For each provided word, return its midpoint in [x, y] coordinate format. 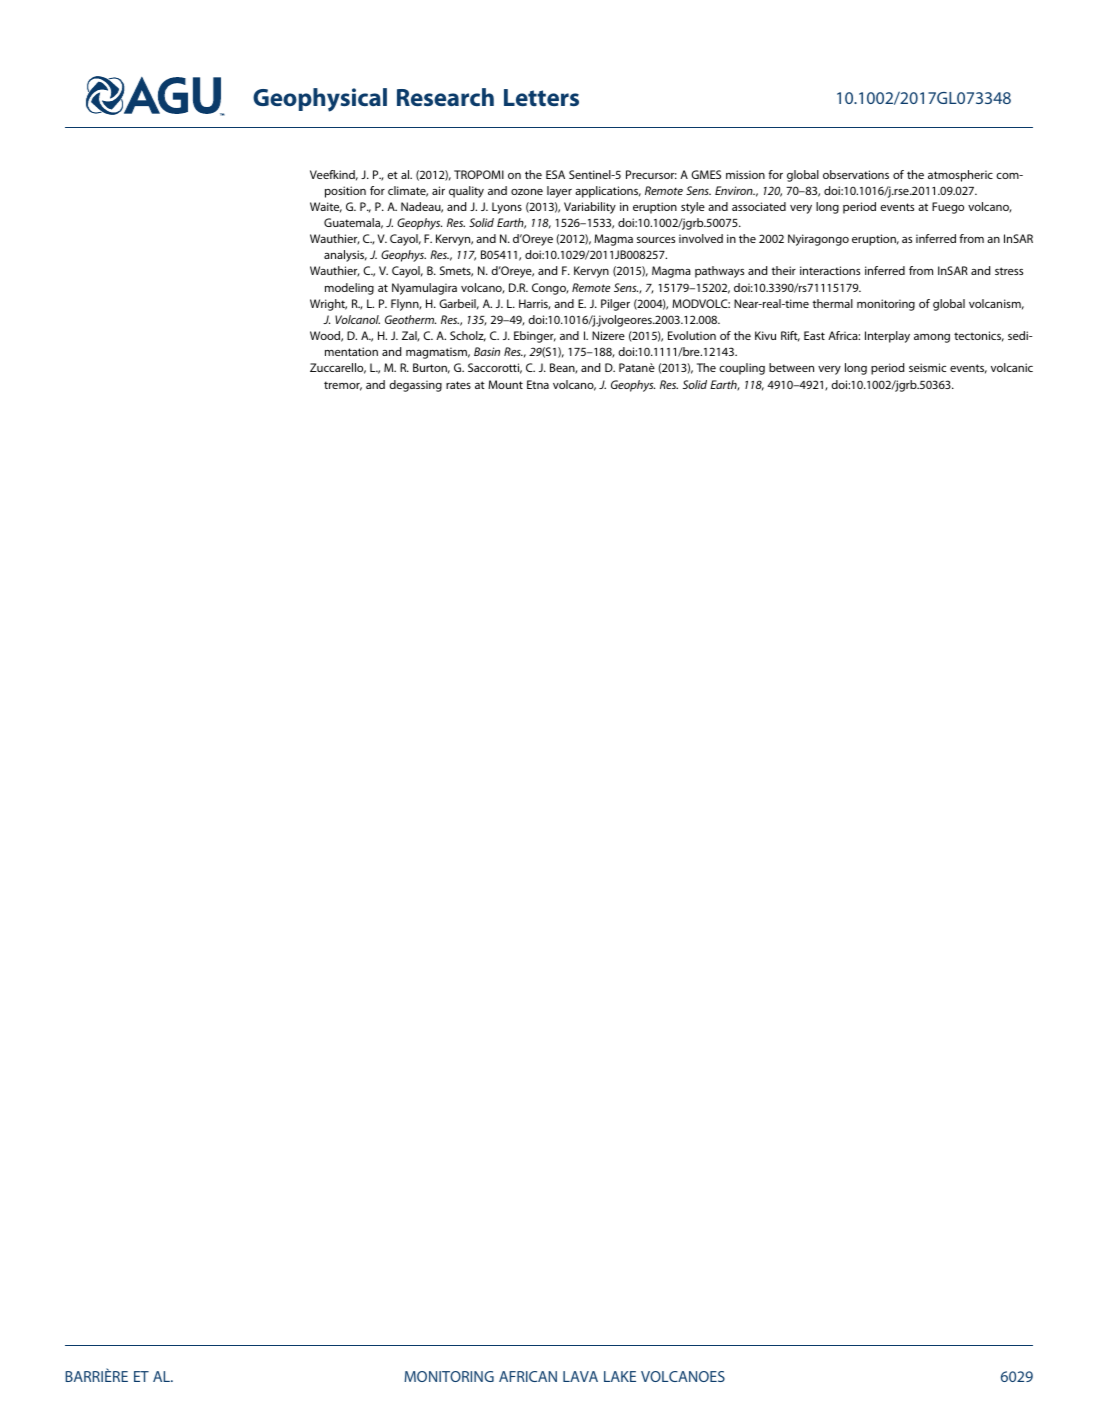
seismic [927, 367]
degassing [415, 386]
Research [445, 97]
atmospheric [960, 176]
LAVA [580, 1376]
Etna [538, 384]
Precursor [651, 174]
